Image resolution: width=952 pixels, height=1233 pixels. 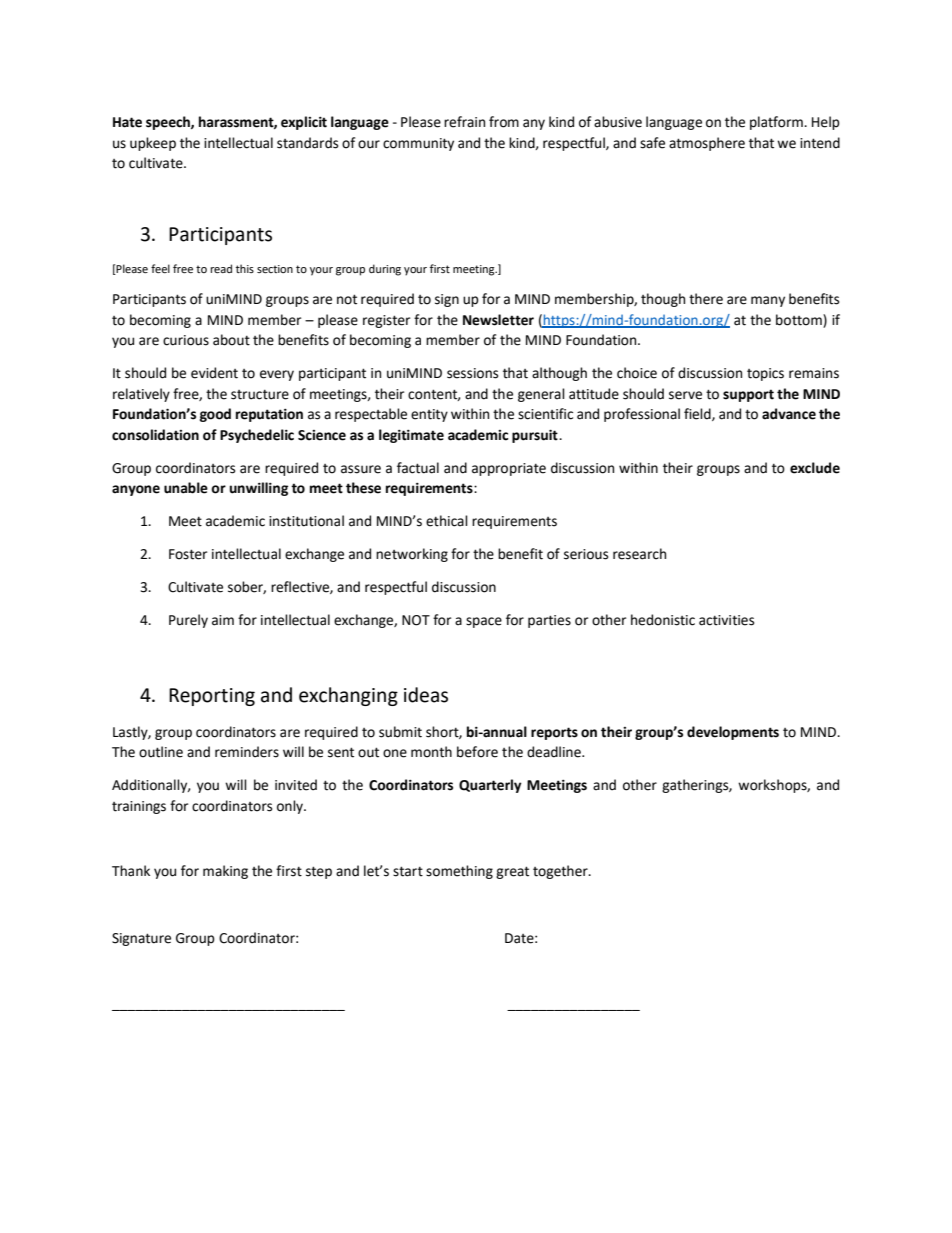 I want to click on unable, so click(x=186, y=488).
